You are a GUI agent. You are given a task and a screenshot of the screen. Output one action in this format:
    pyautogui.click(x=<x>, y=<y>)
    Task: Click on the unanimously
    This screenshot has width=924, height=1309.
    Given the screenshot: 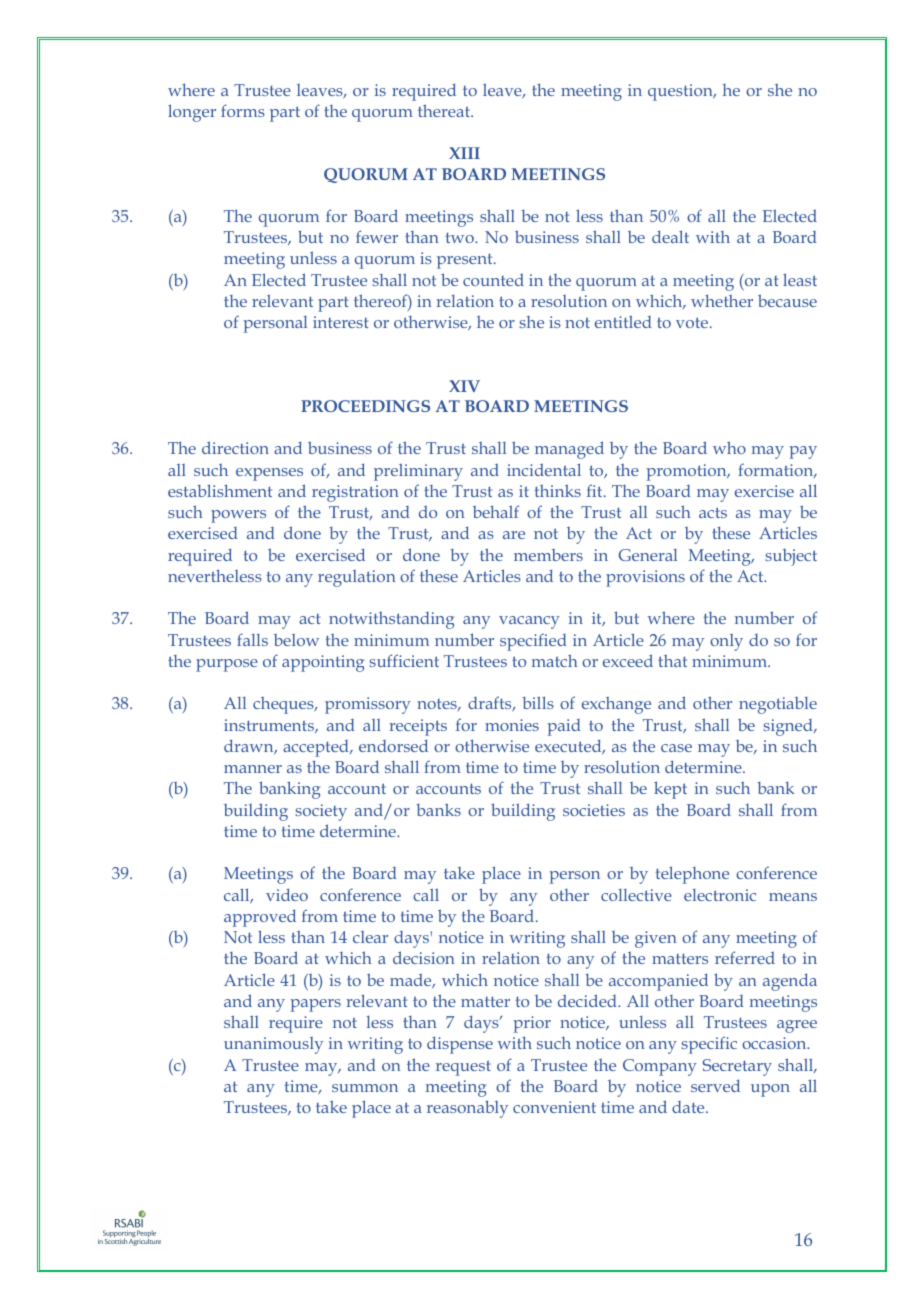 What is the action you would take?
    pyautogui.click(x=273, y=1045)
